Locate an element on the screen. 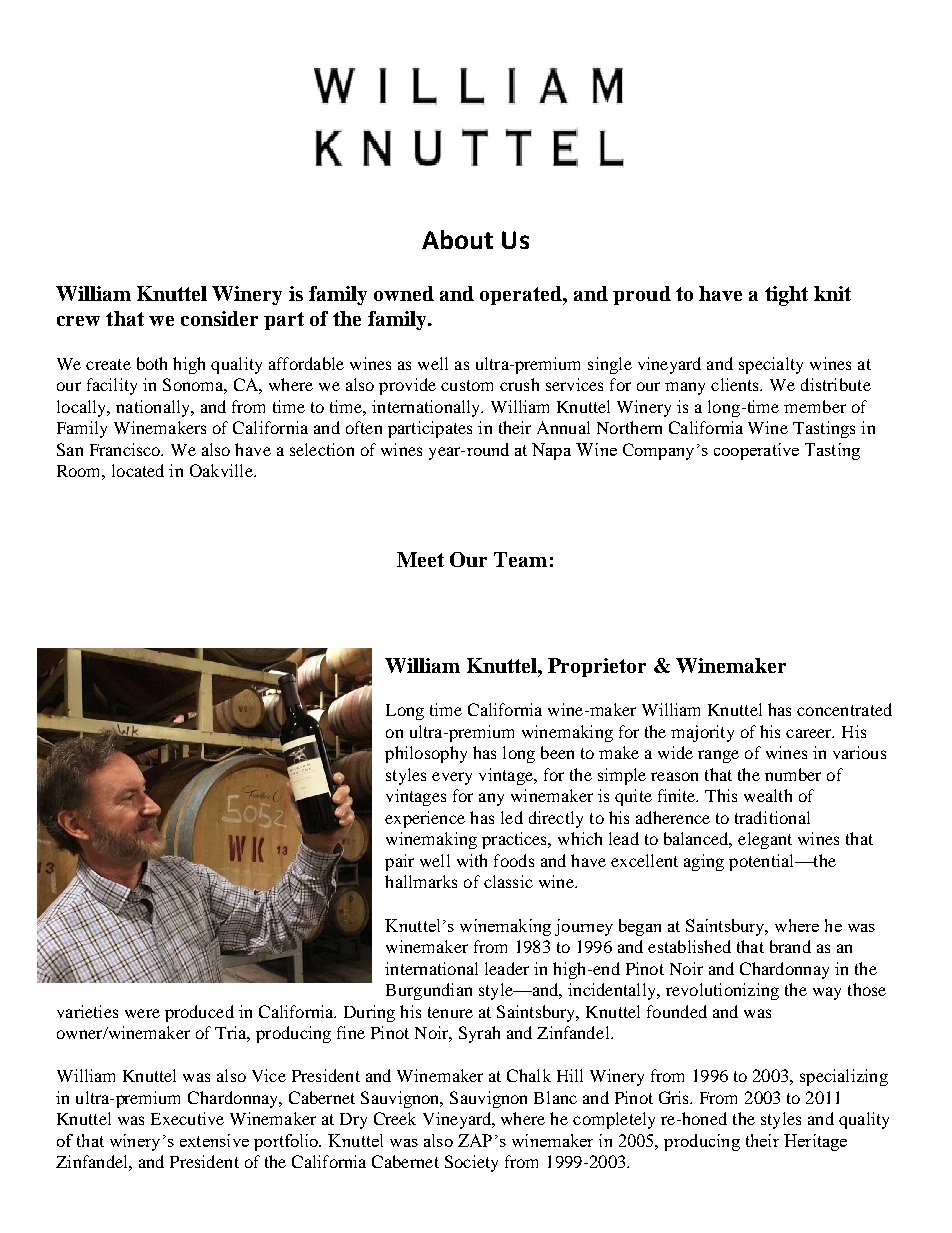 The image size is (952, 1233). been is located at coordinates (557, 752).
